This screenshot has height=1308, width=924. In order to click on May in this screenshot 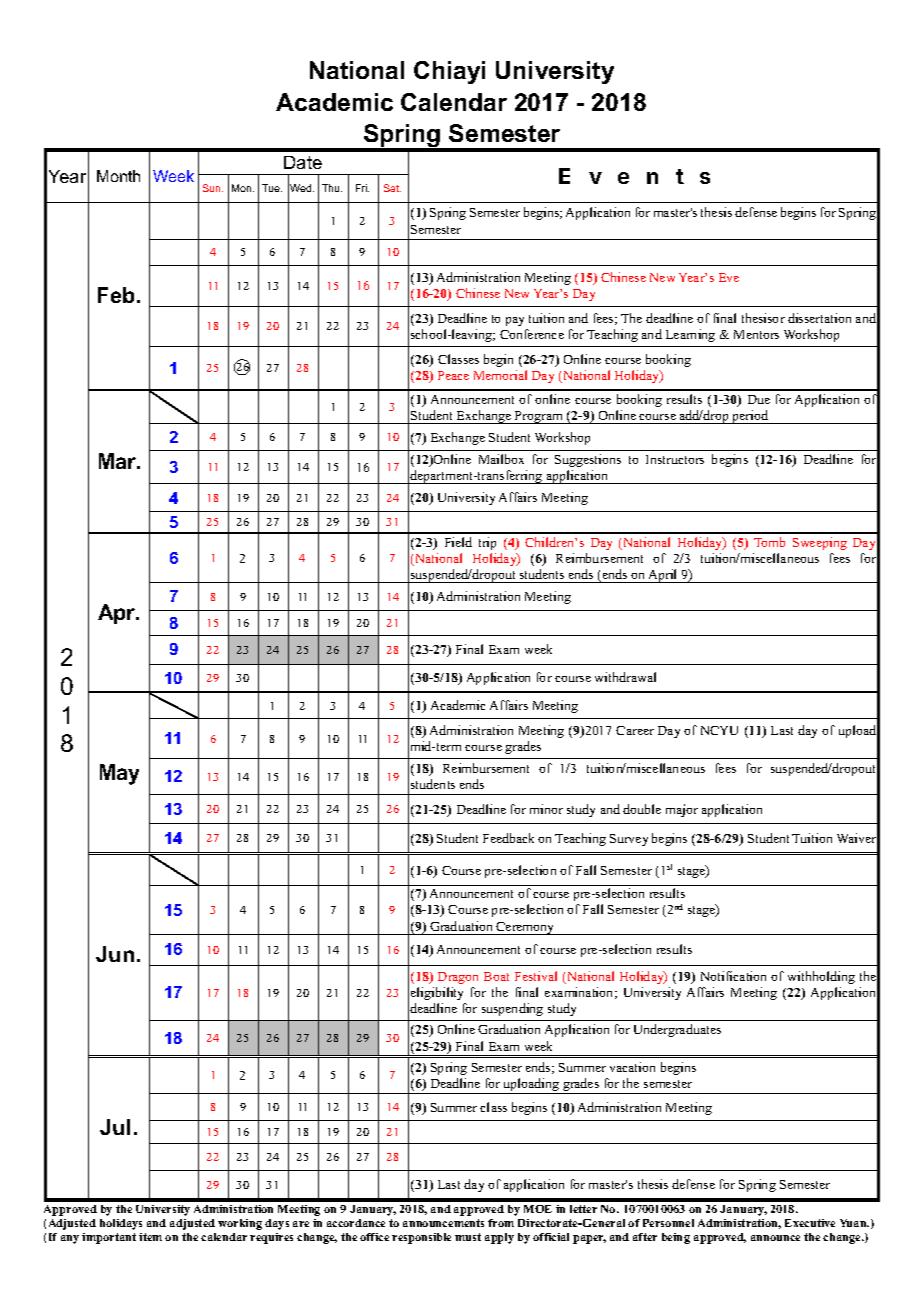, I will do `click(119, 774)`.
